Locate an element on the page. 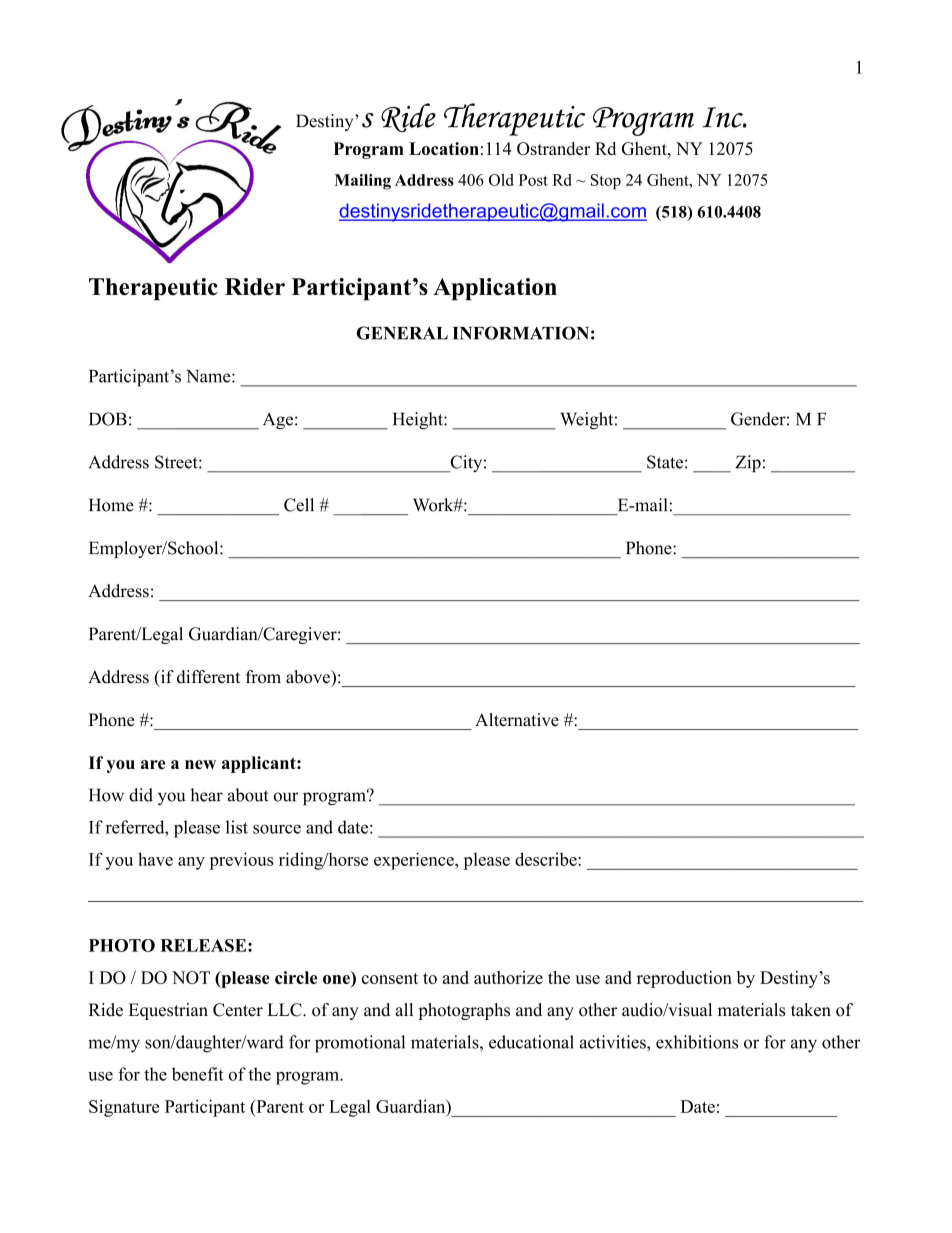  describe is located at coordinates (547, 859).
